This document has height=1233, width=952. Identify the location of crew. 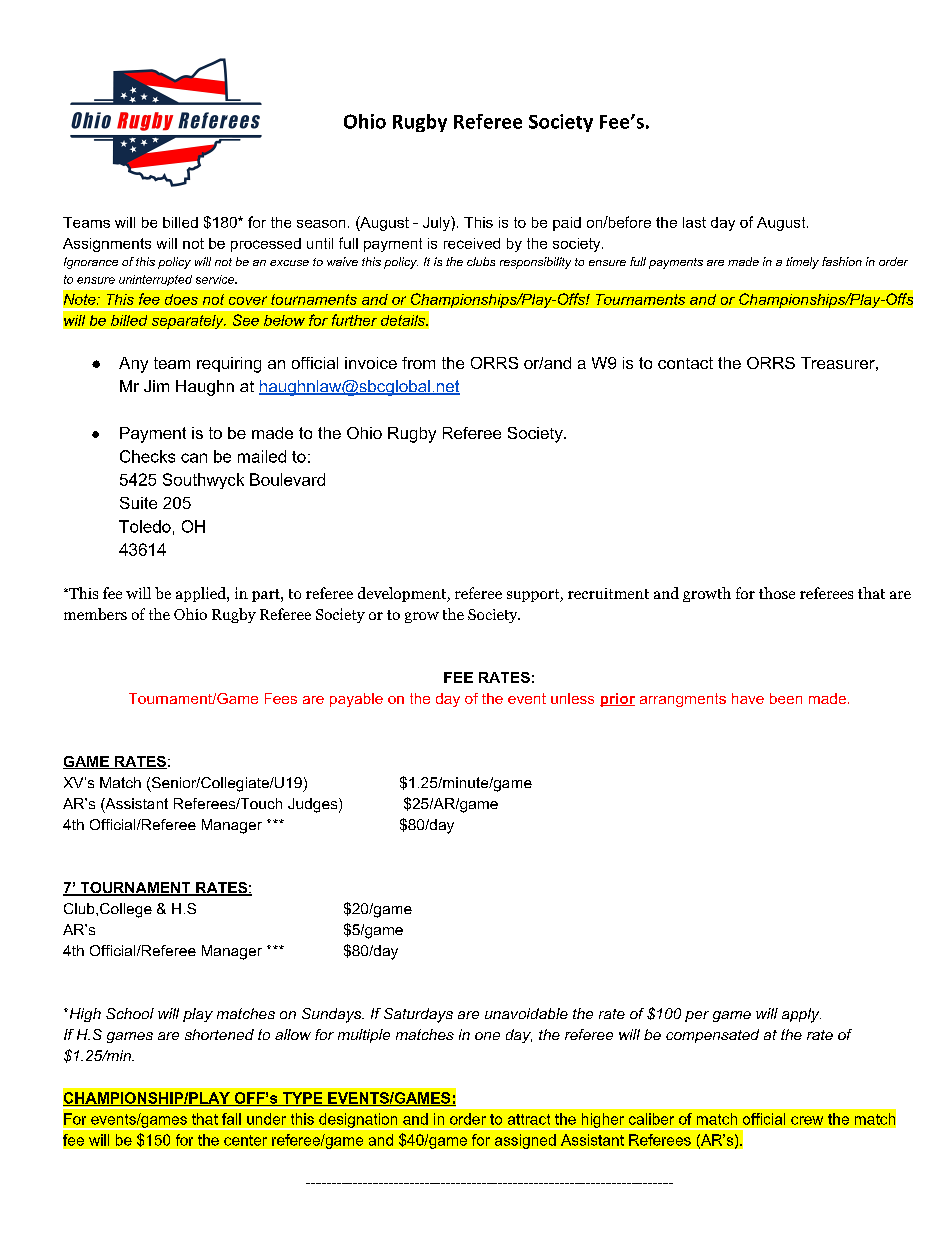
(807, 1120).
